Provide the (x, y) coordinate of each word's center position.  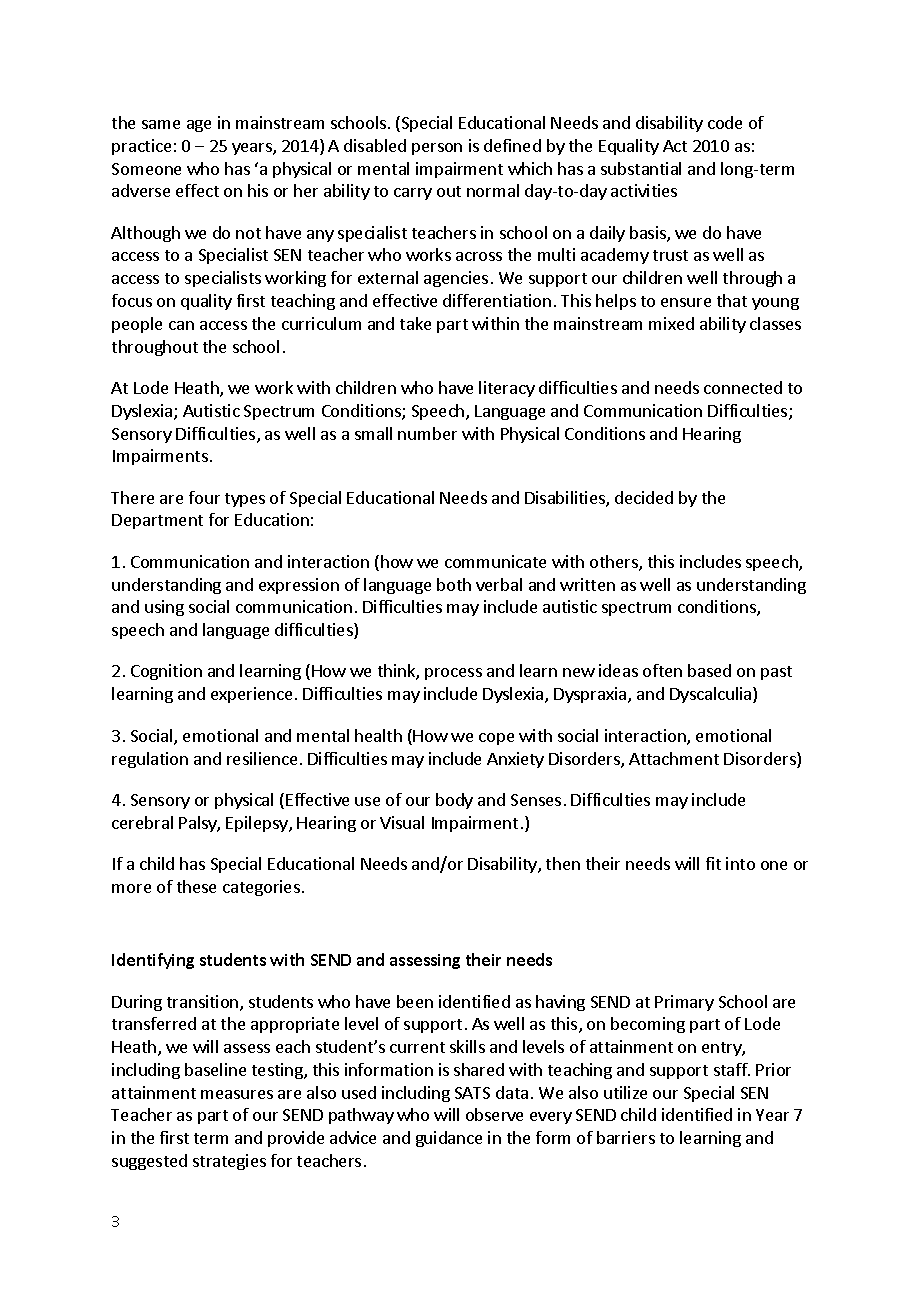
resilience (262, 758)
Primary (684, 1003)
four (204, 497)
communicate (495, 561)
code (725, 122)
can (181, 325)
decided (644, 497)
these (196, 886)
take (415, 323)
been (415, 1001)
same (161, 124)
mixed (671, 323)
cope (496, 739)
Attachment (674, 758)
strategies (229, 1162)
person (437, 149)
